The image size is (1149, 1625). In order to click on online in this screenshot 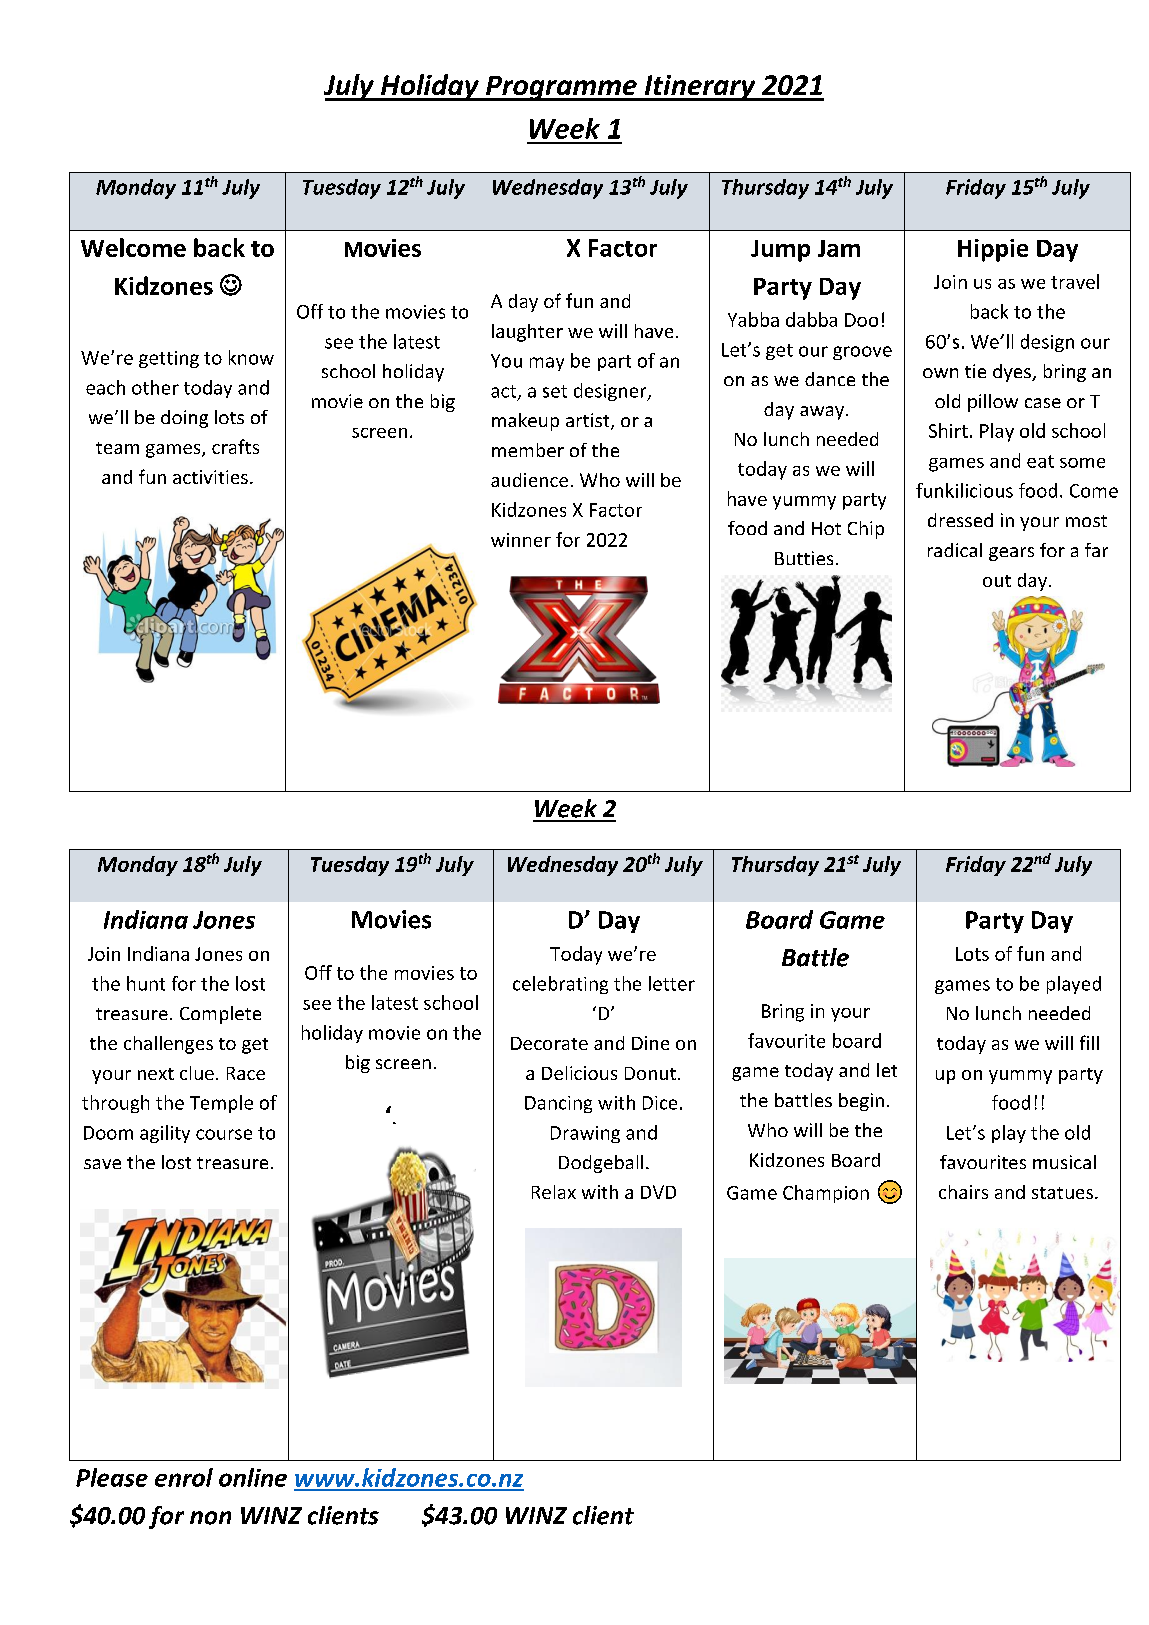, I will do `click(253, 1477)`.
